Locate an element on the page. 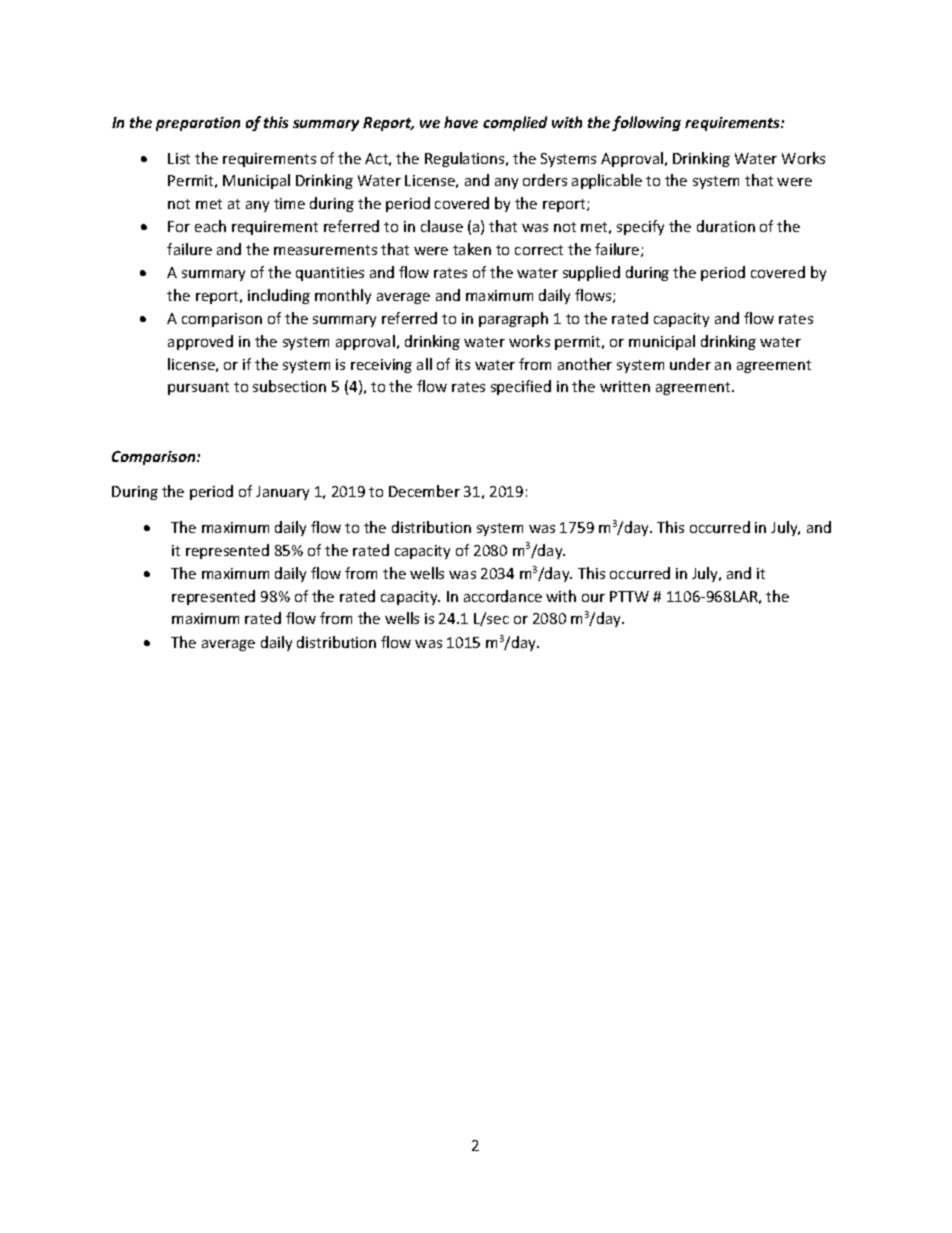 This document has height=1233, width=952. our is located at coordinates (593, 598).
